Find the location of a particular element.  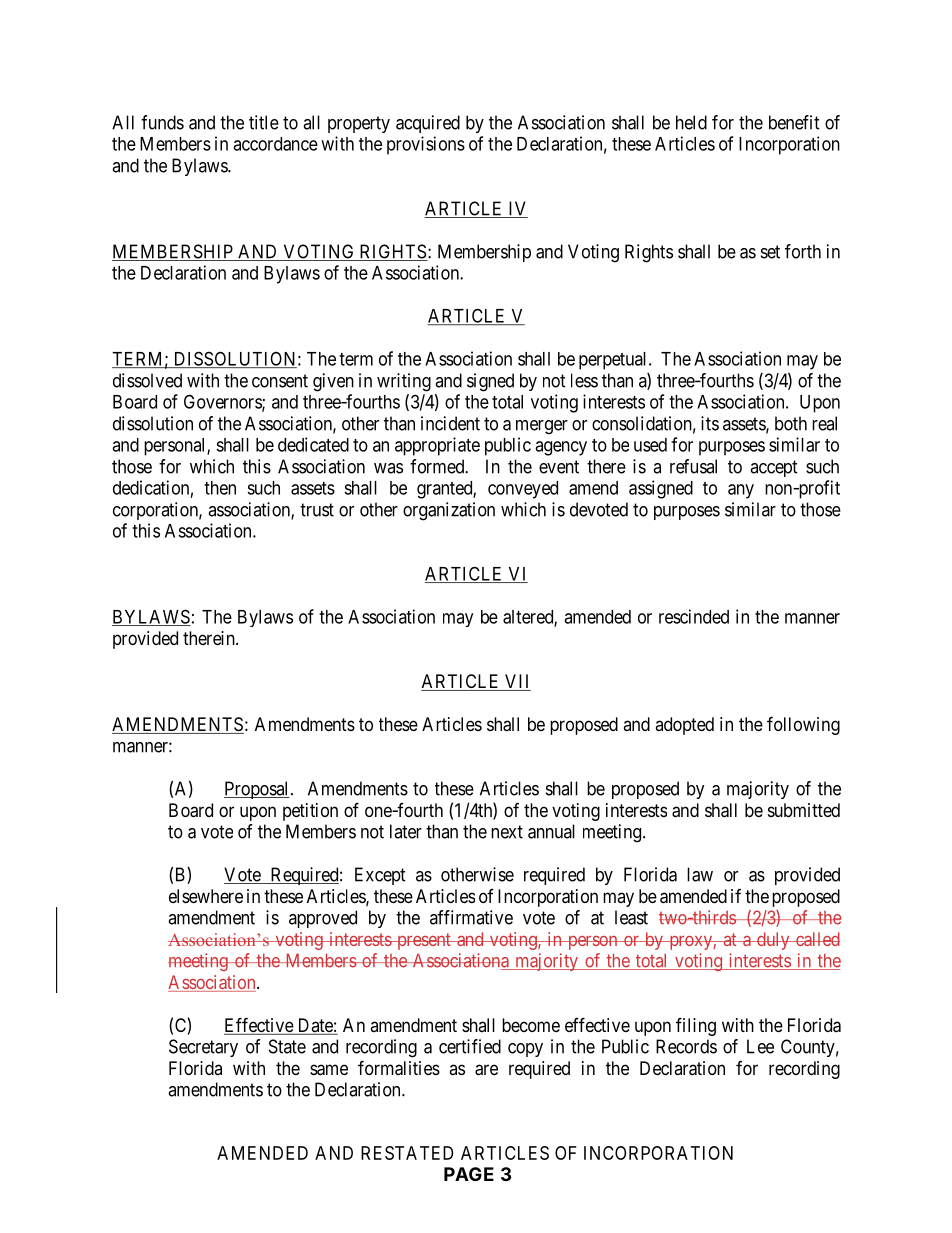

rescinded is located at coordinates (694, 616).
